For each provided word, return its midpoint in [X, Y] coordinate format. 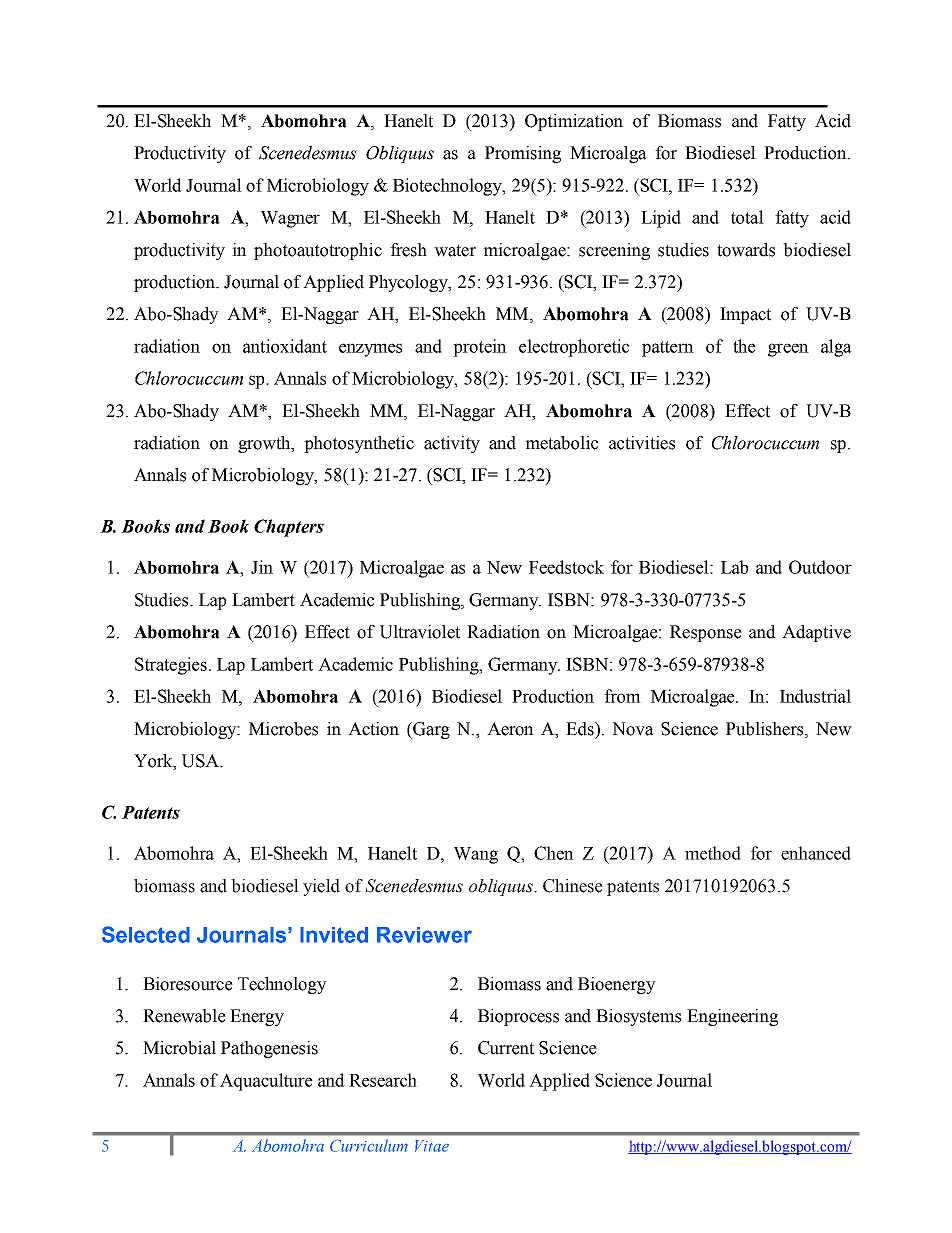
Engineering [732, 1017]
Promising [523, 154]
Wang [476, 855]
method [713, 853]
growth [265, 444]
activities [642, 443]
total [747, 217]
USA [201, 761]
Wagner [290, 219]
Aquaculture [266, 1082]
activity [452, 444]
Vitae [432, 1146]
